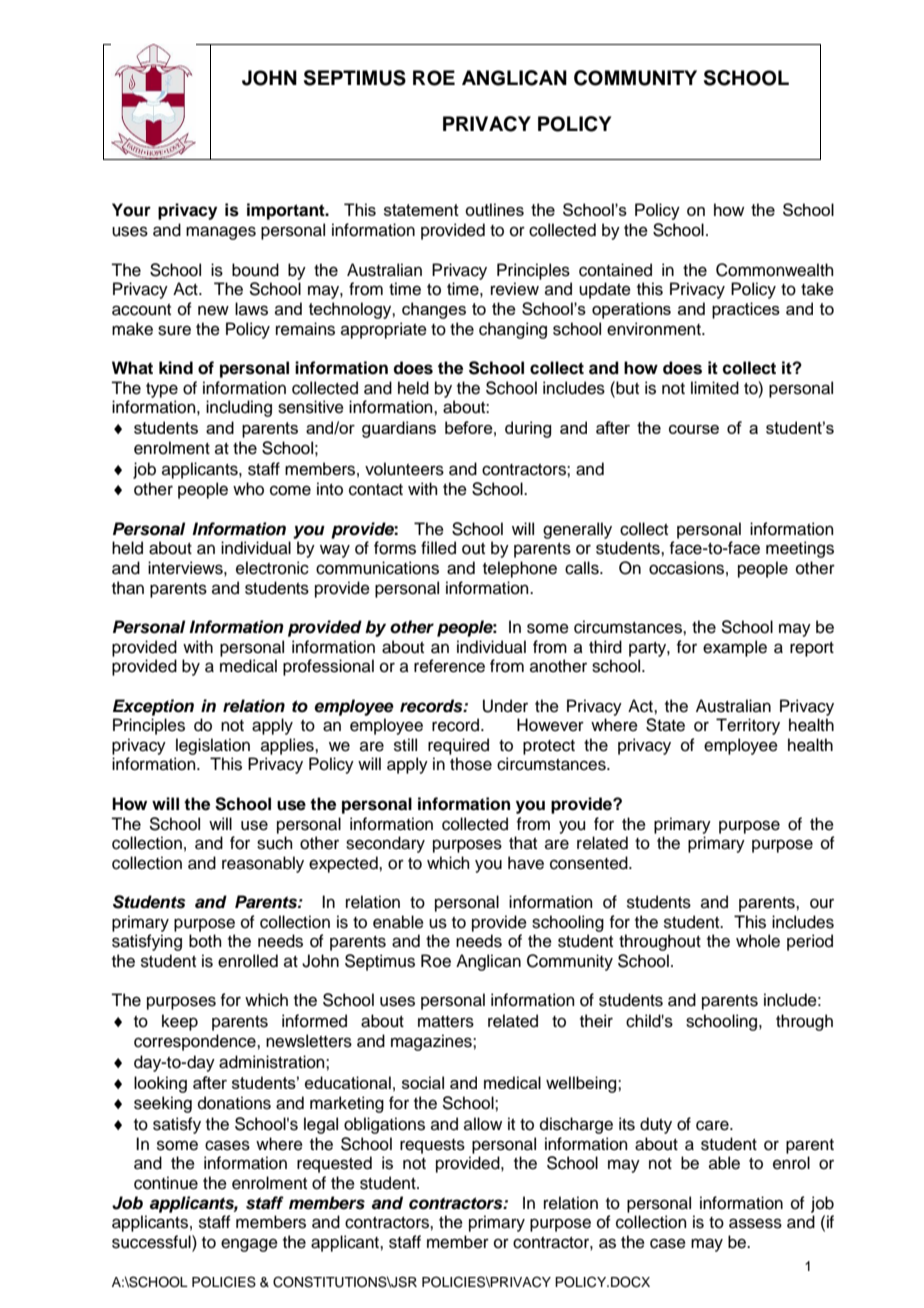 Image resolution: width=924 pixels, height=1308 pixels. Describe the element at coordinates (458, 746) in the page. I see `required` at that location.
